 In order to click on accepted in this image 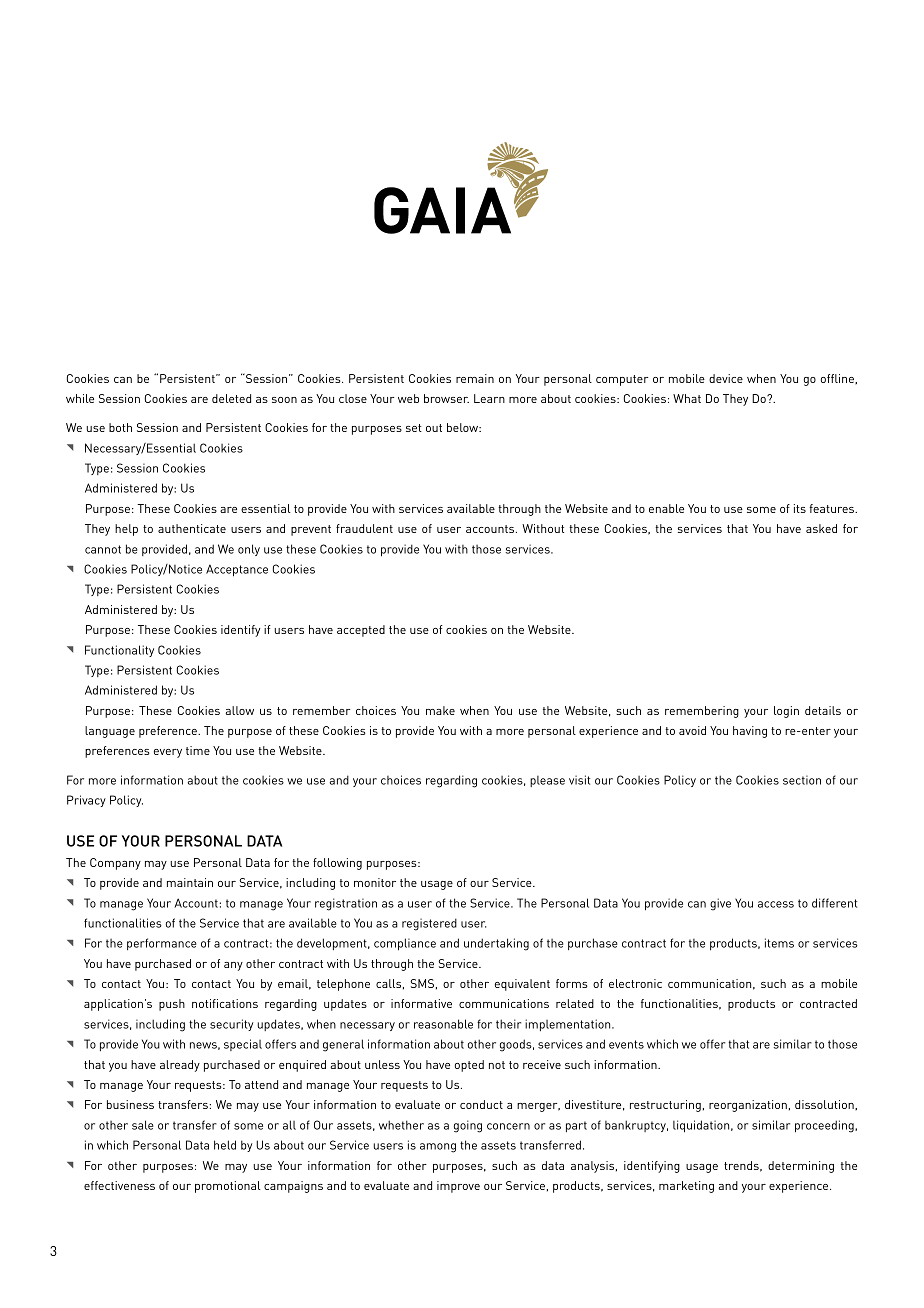, I will do `click(361, 631)`.
